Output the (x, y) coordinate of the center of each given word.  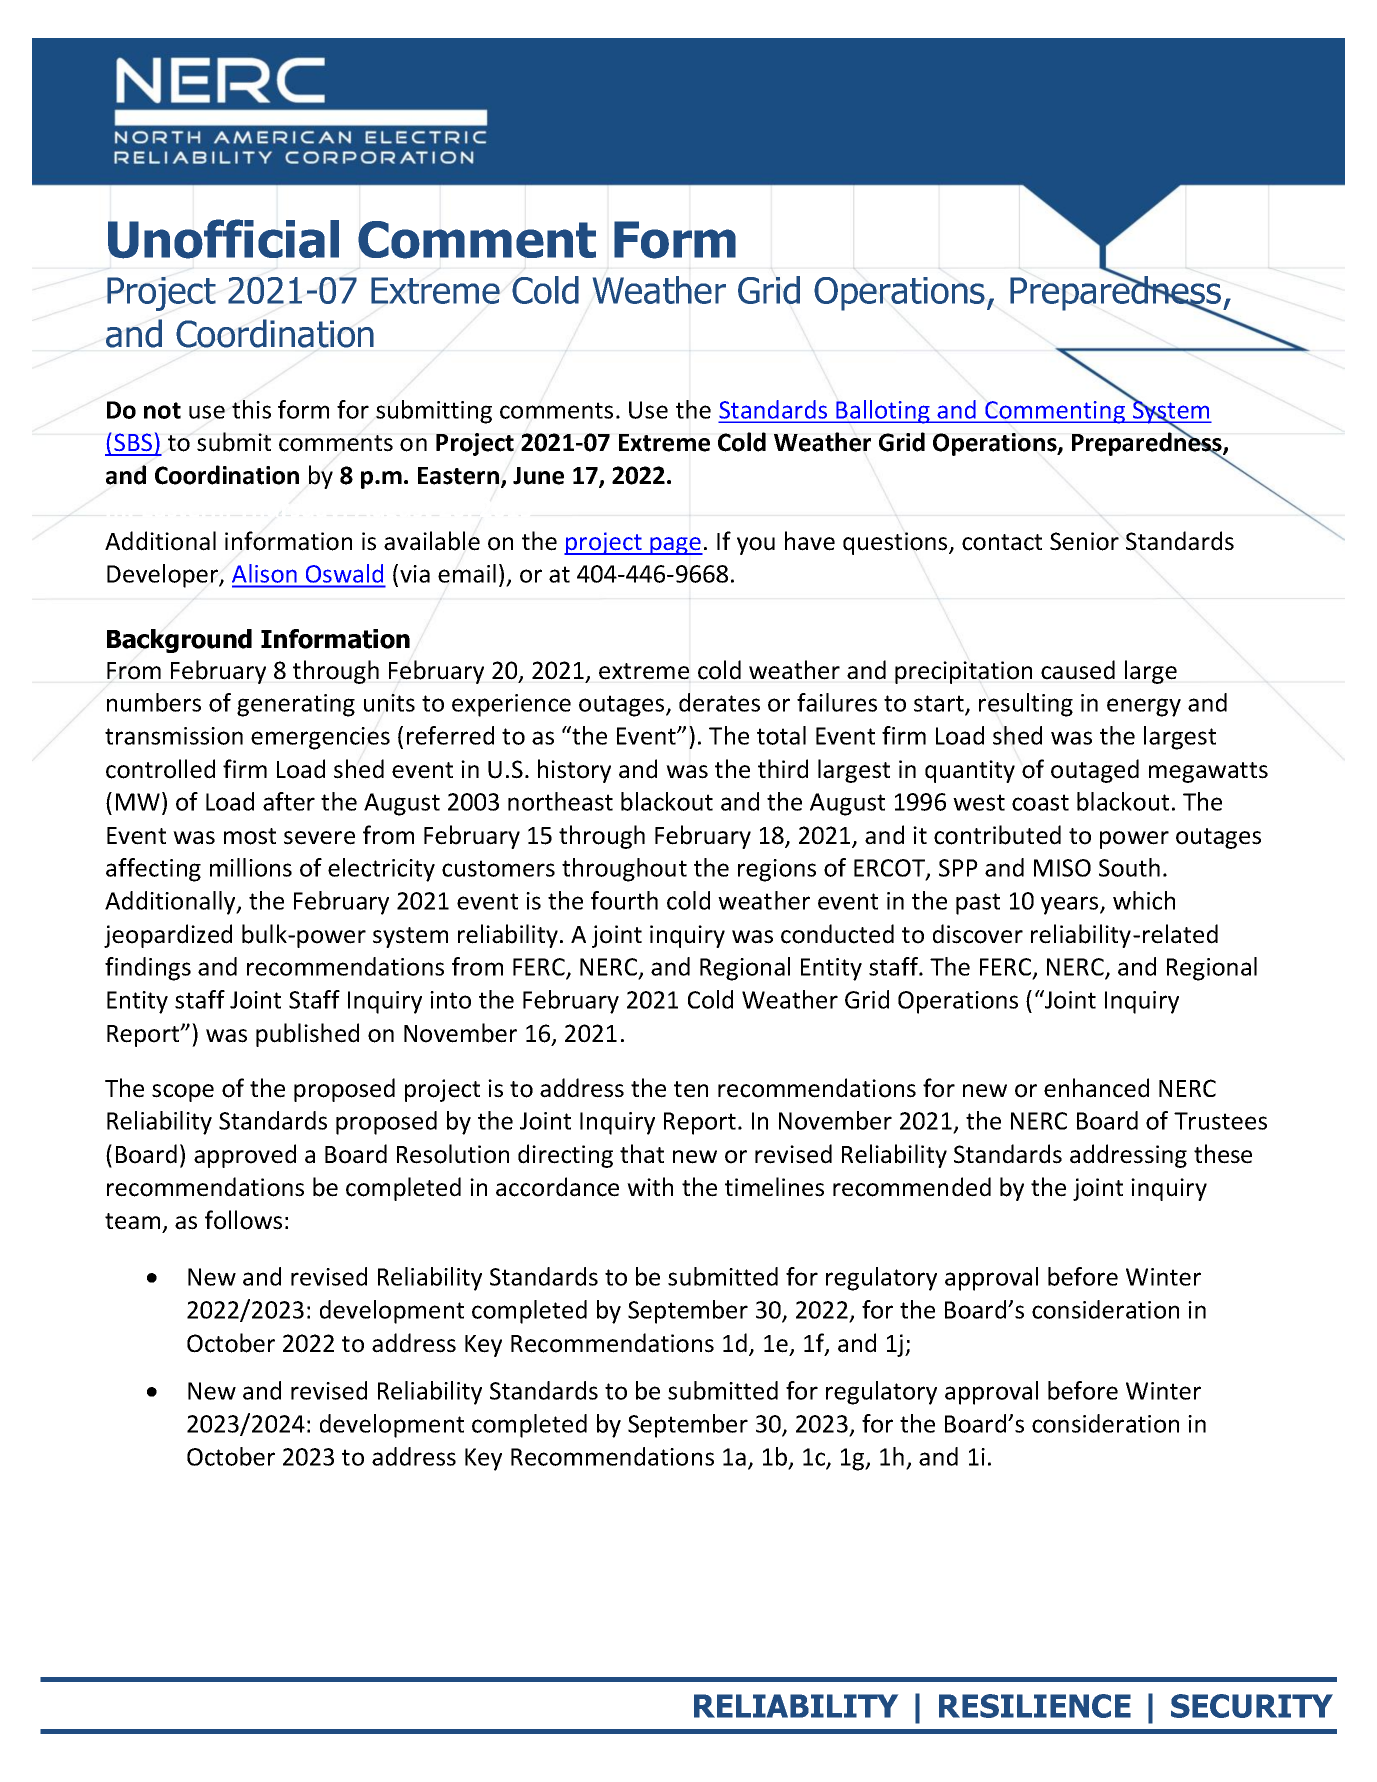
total (781, 735)
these (1223, 1154)
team (132, 1221)
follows (243, 1220)
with (650, 1186)
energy (1144, 707)
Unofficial (223, 239)
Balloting (883, 412)
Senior (1084, 541)
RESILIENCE (1035, 1706)
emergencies (320, 738)
